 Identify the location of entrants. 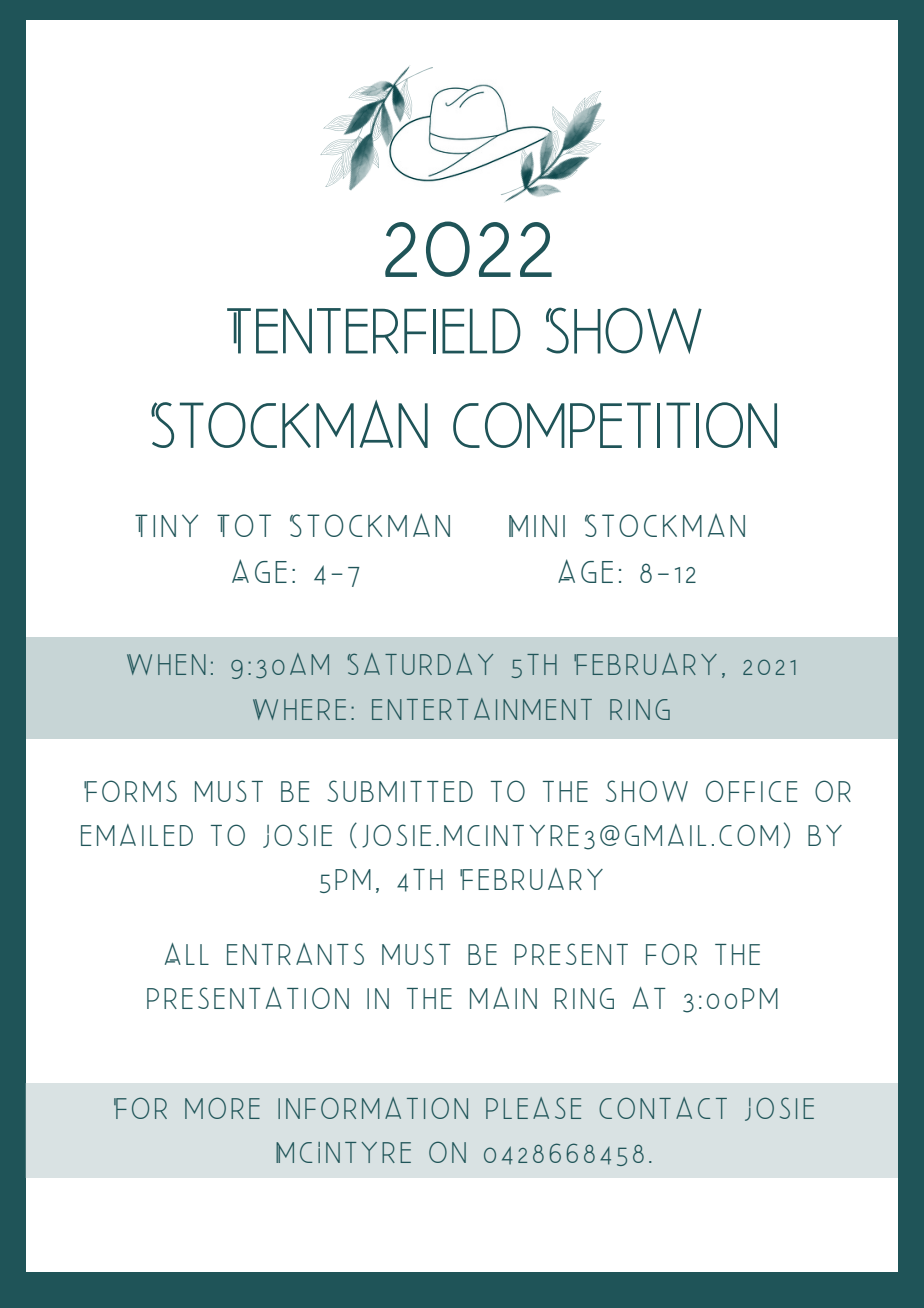
(295, 954).
